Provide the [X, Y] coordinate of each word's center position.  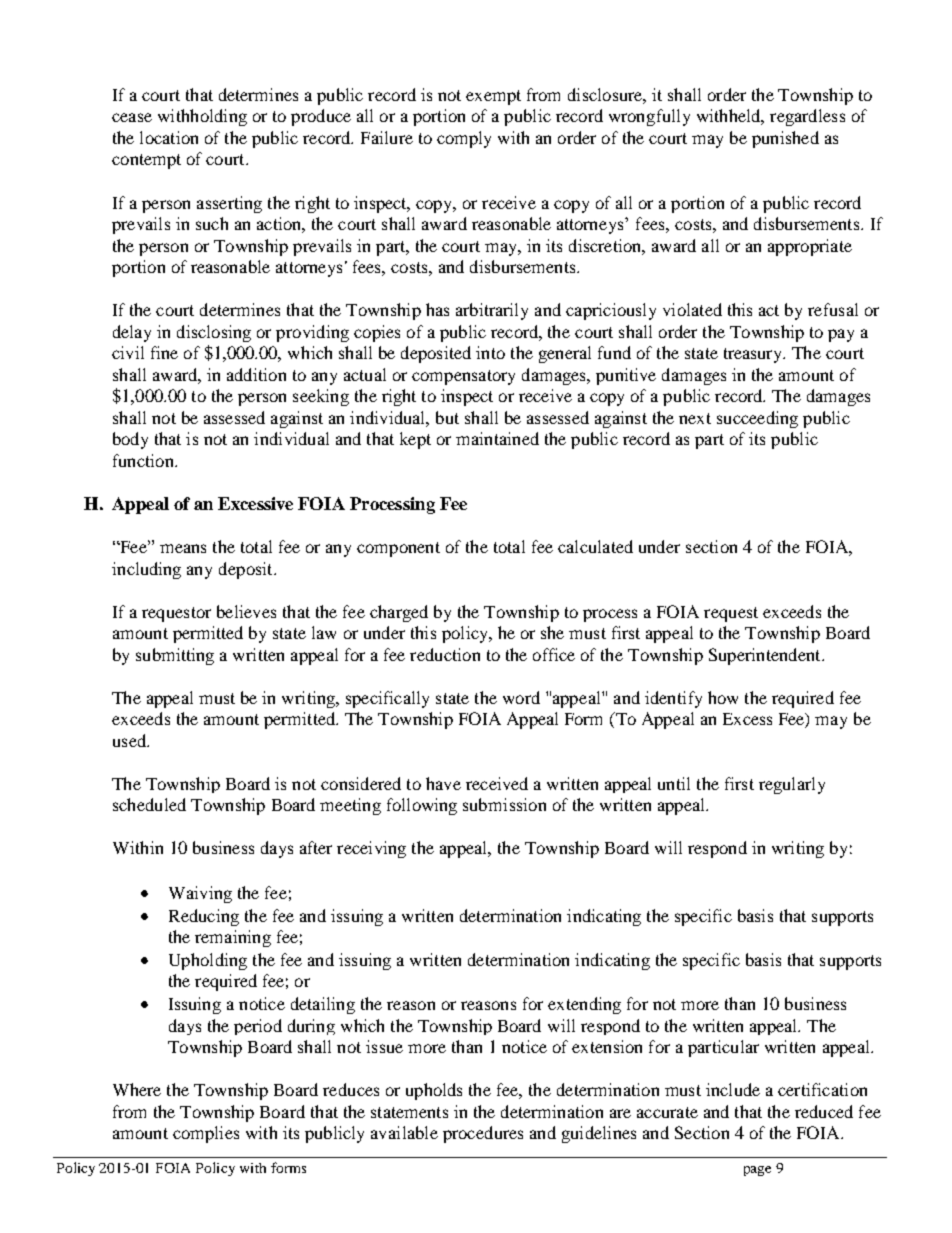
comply [464, 139]
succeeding [757, 419]
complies [206, 1134]
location [169, 137]
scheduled [149, 804]
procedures [483, 1134]
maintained [497, 438]
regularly [792, 785]
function [144, 460]
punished [785, 139]
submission [504, 804]
